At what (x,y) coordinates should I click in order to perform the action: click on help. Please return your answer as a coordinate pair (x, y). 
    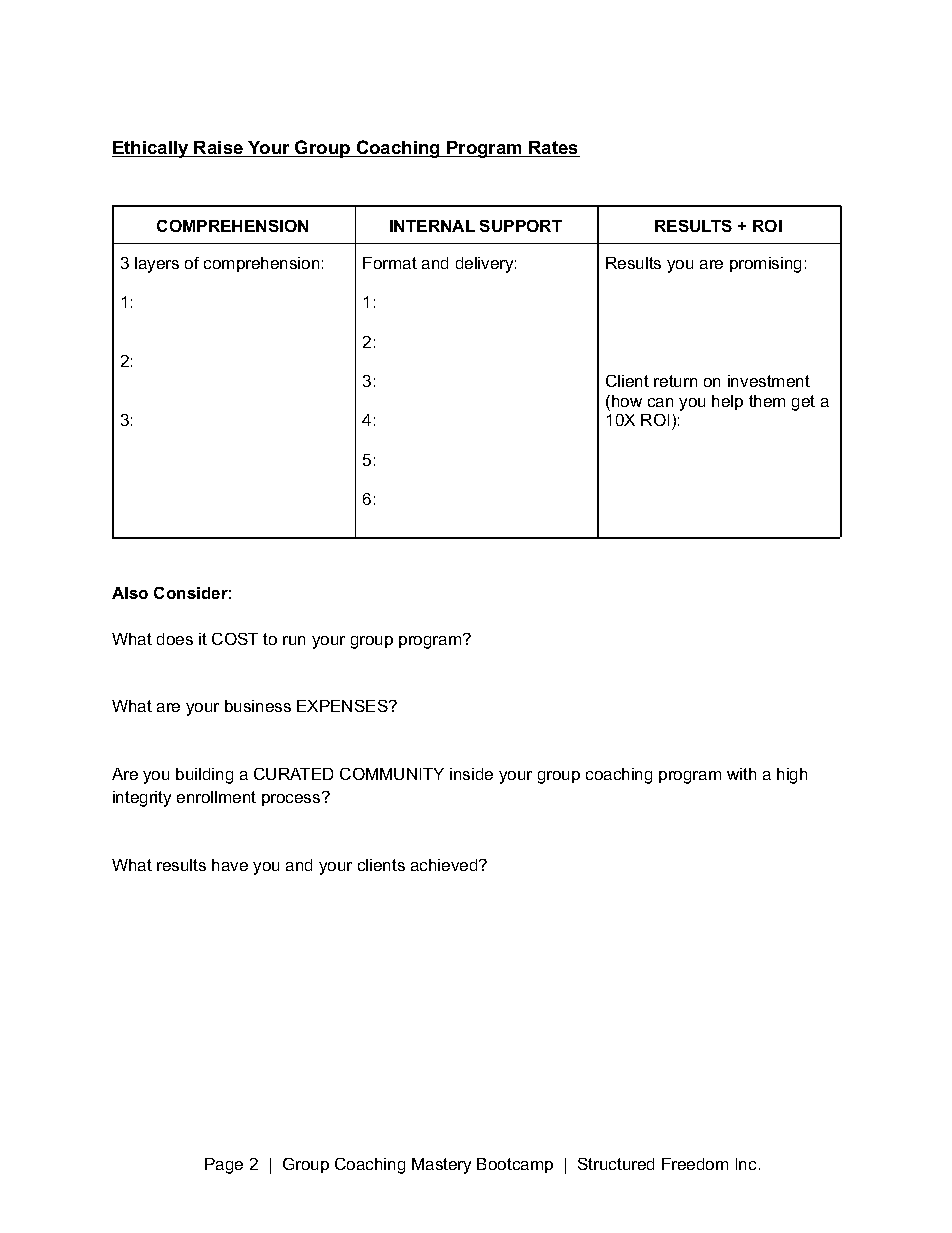
    Looking at the image, I should click on (727, 402).
